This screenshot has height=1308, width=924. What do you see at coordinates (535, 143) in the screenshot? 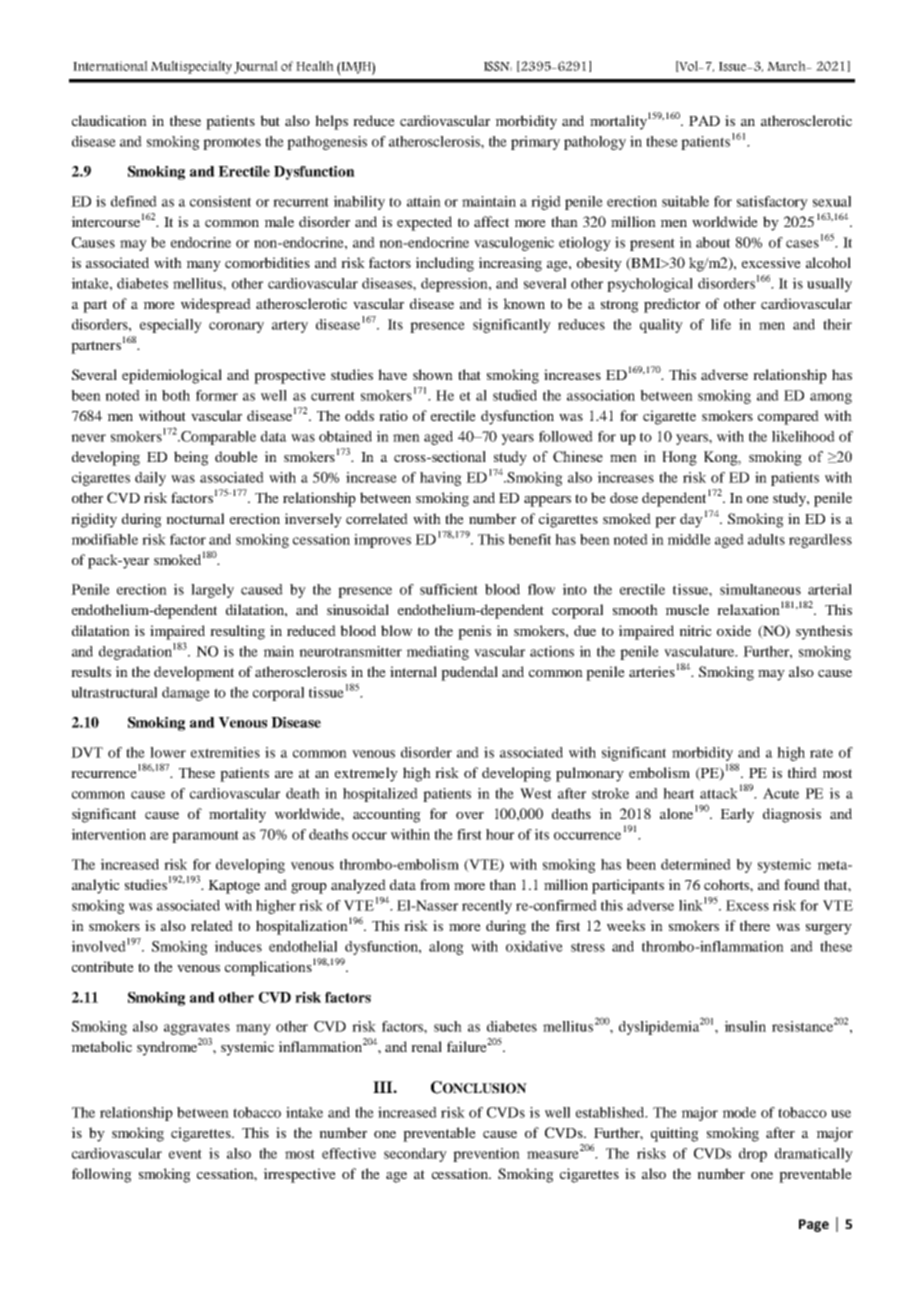
I see `primary` at bounding box center [535, 143].
